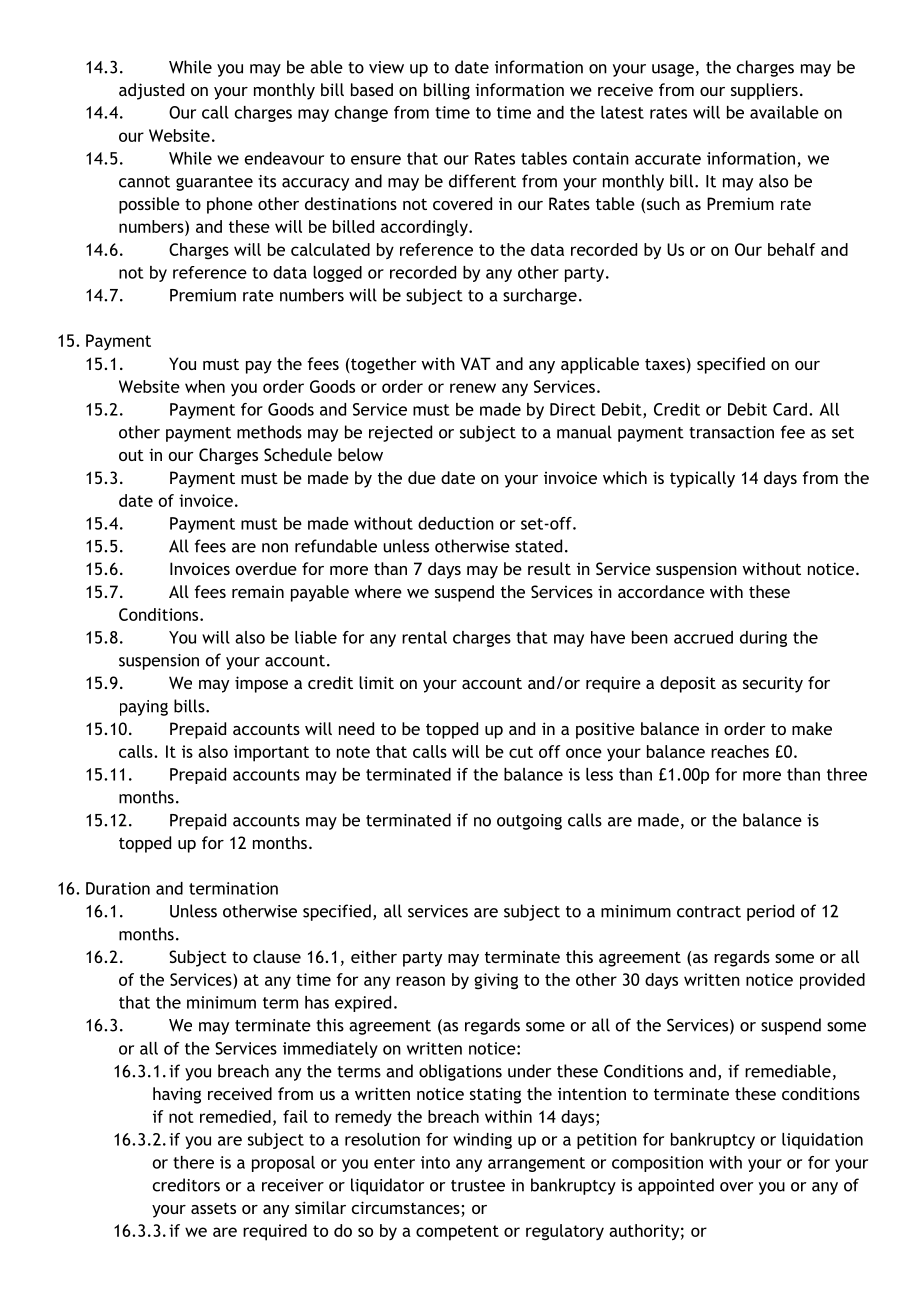 This screenshot has height=1308, width=924. Describe the element at coordinates (764, 91) in the screenshot. I see `suppliers` at that location.
